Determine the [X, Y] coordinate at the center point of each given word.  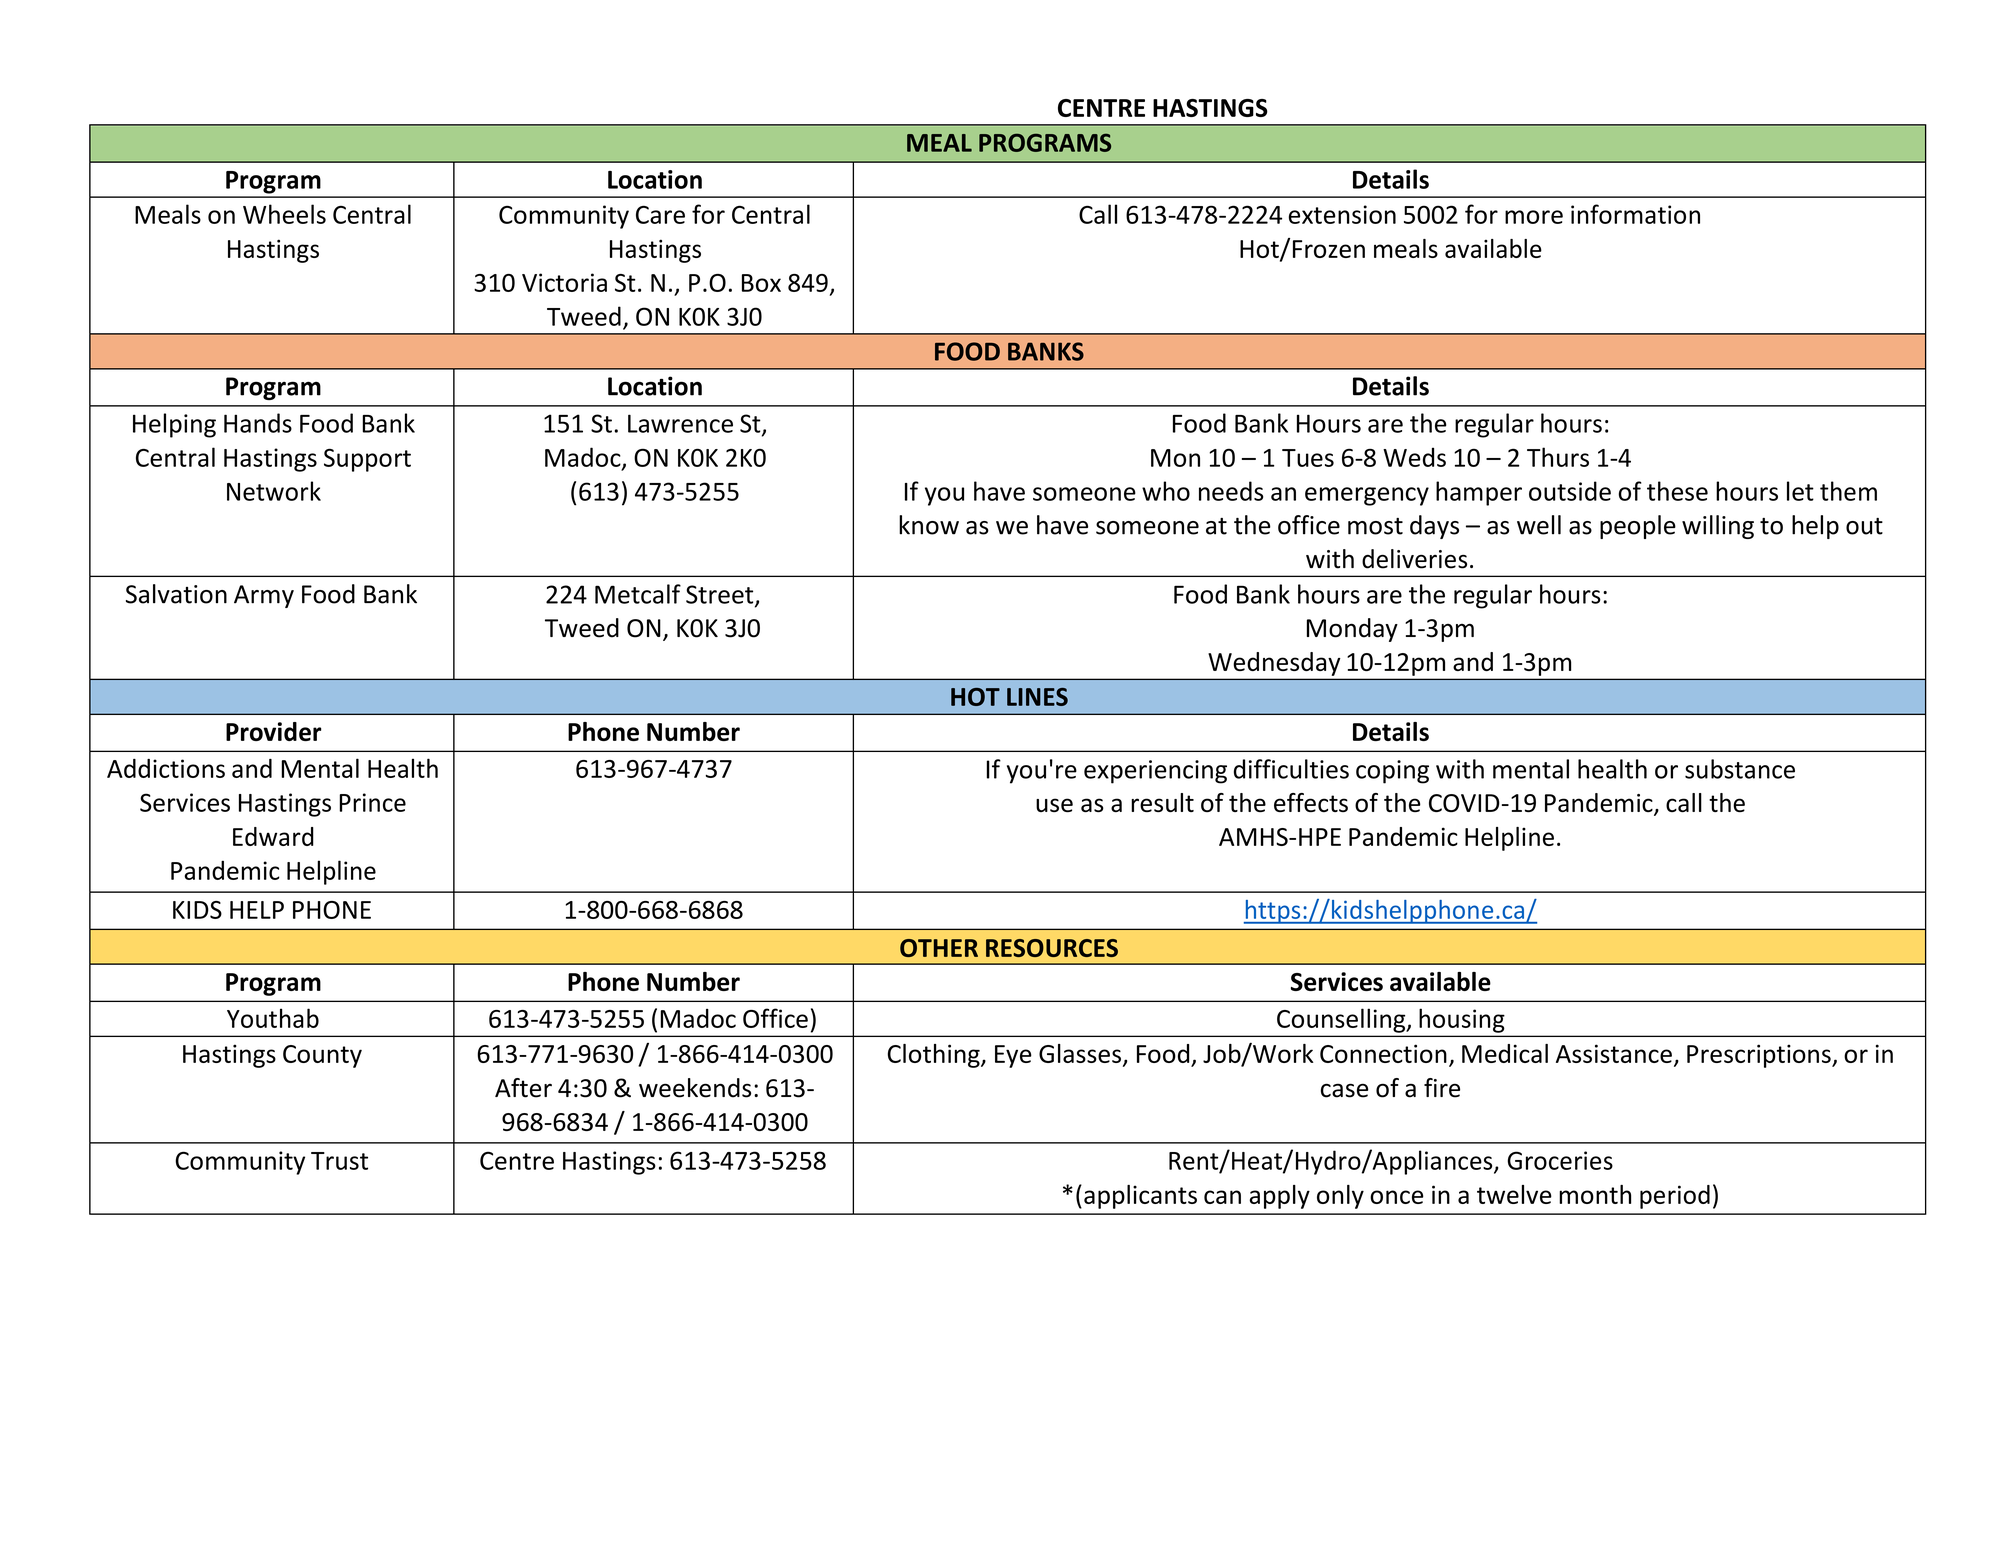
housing [1461, 1021]
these [1677, 491]
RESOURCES [1052, 948]
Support [367, 460]
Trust [339, 1161]
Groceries [1560, 1160]
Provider [273, 731]
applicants [1140, 1197]
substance [1740, 769]
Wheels [284, 214]
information [1635, 214]
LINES [1037, 697]
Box [761, 283]
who [1166, 491]
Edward [273, 836]
